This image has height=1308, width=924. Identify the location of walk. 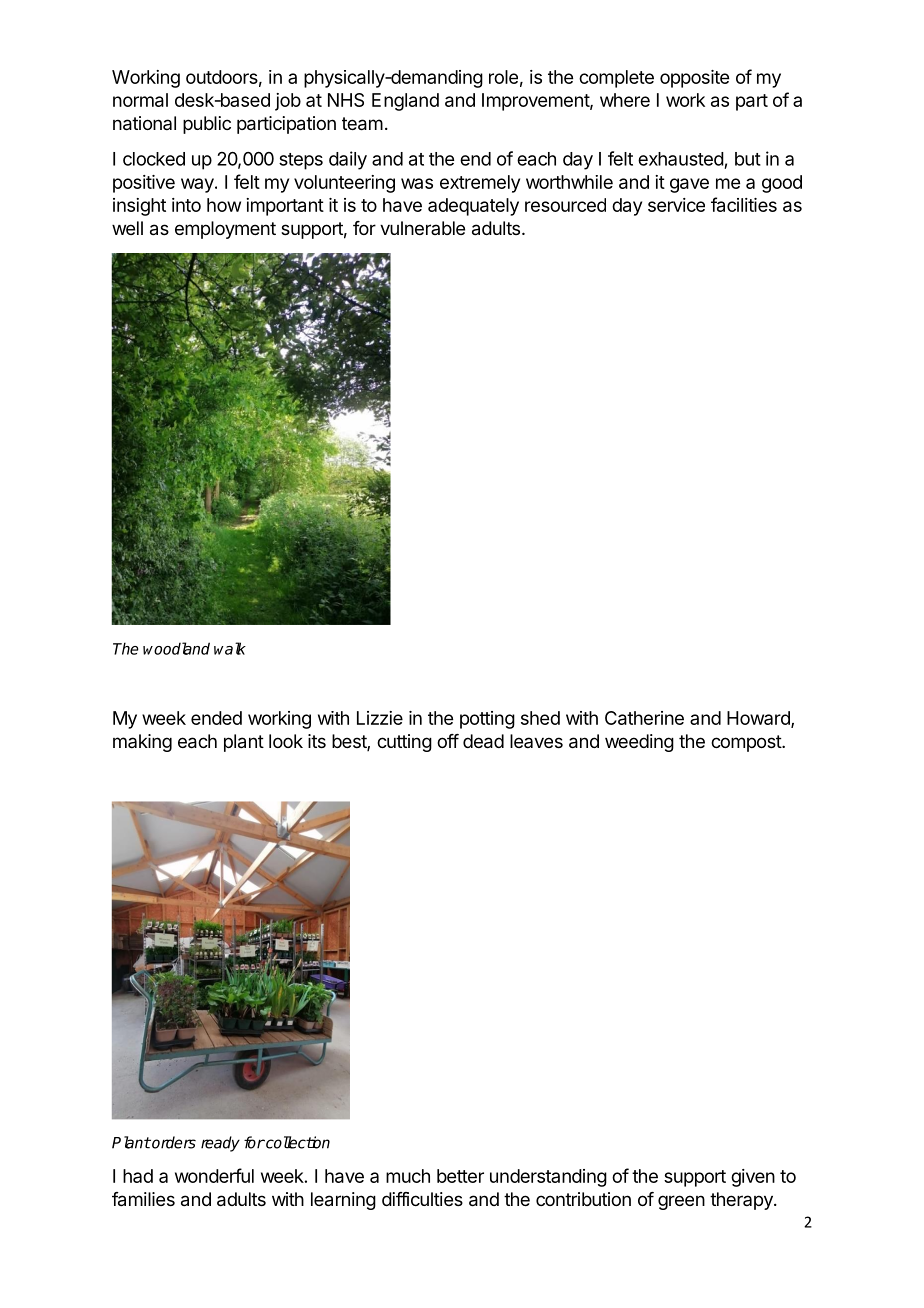
(230, 648).
